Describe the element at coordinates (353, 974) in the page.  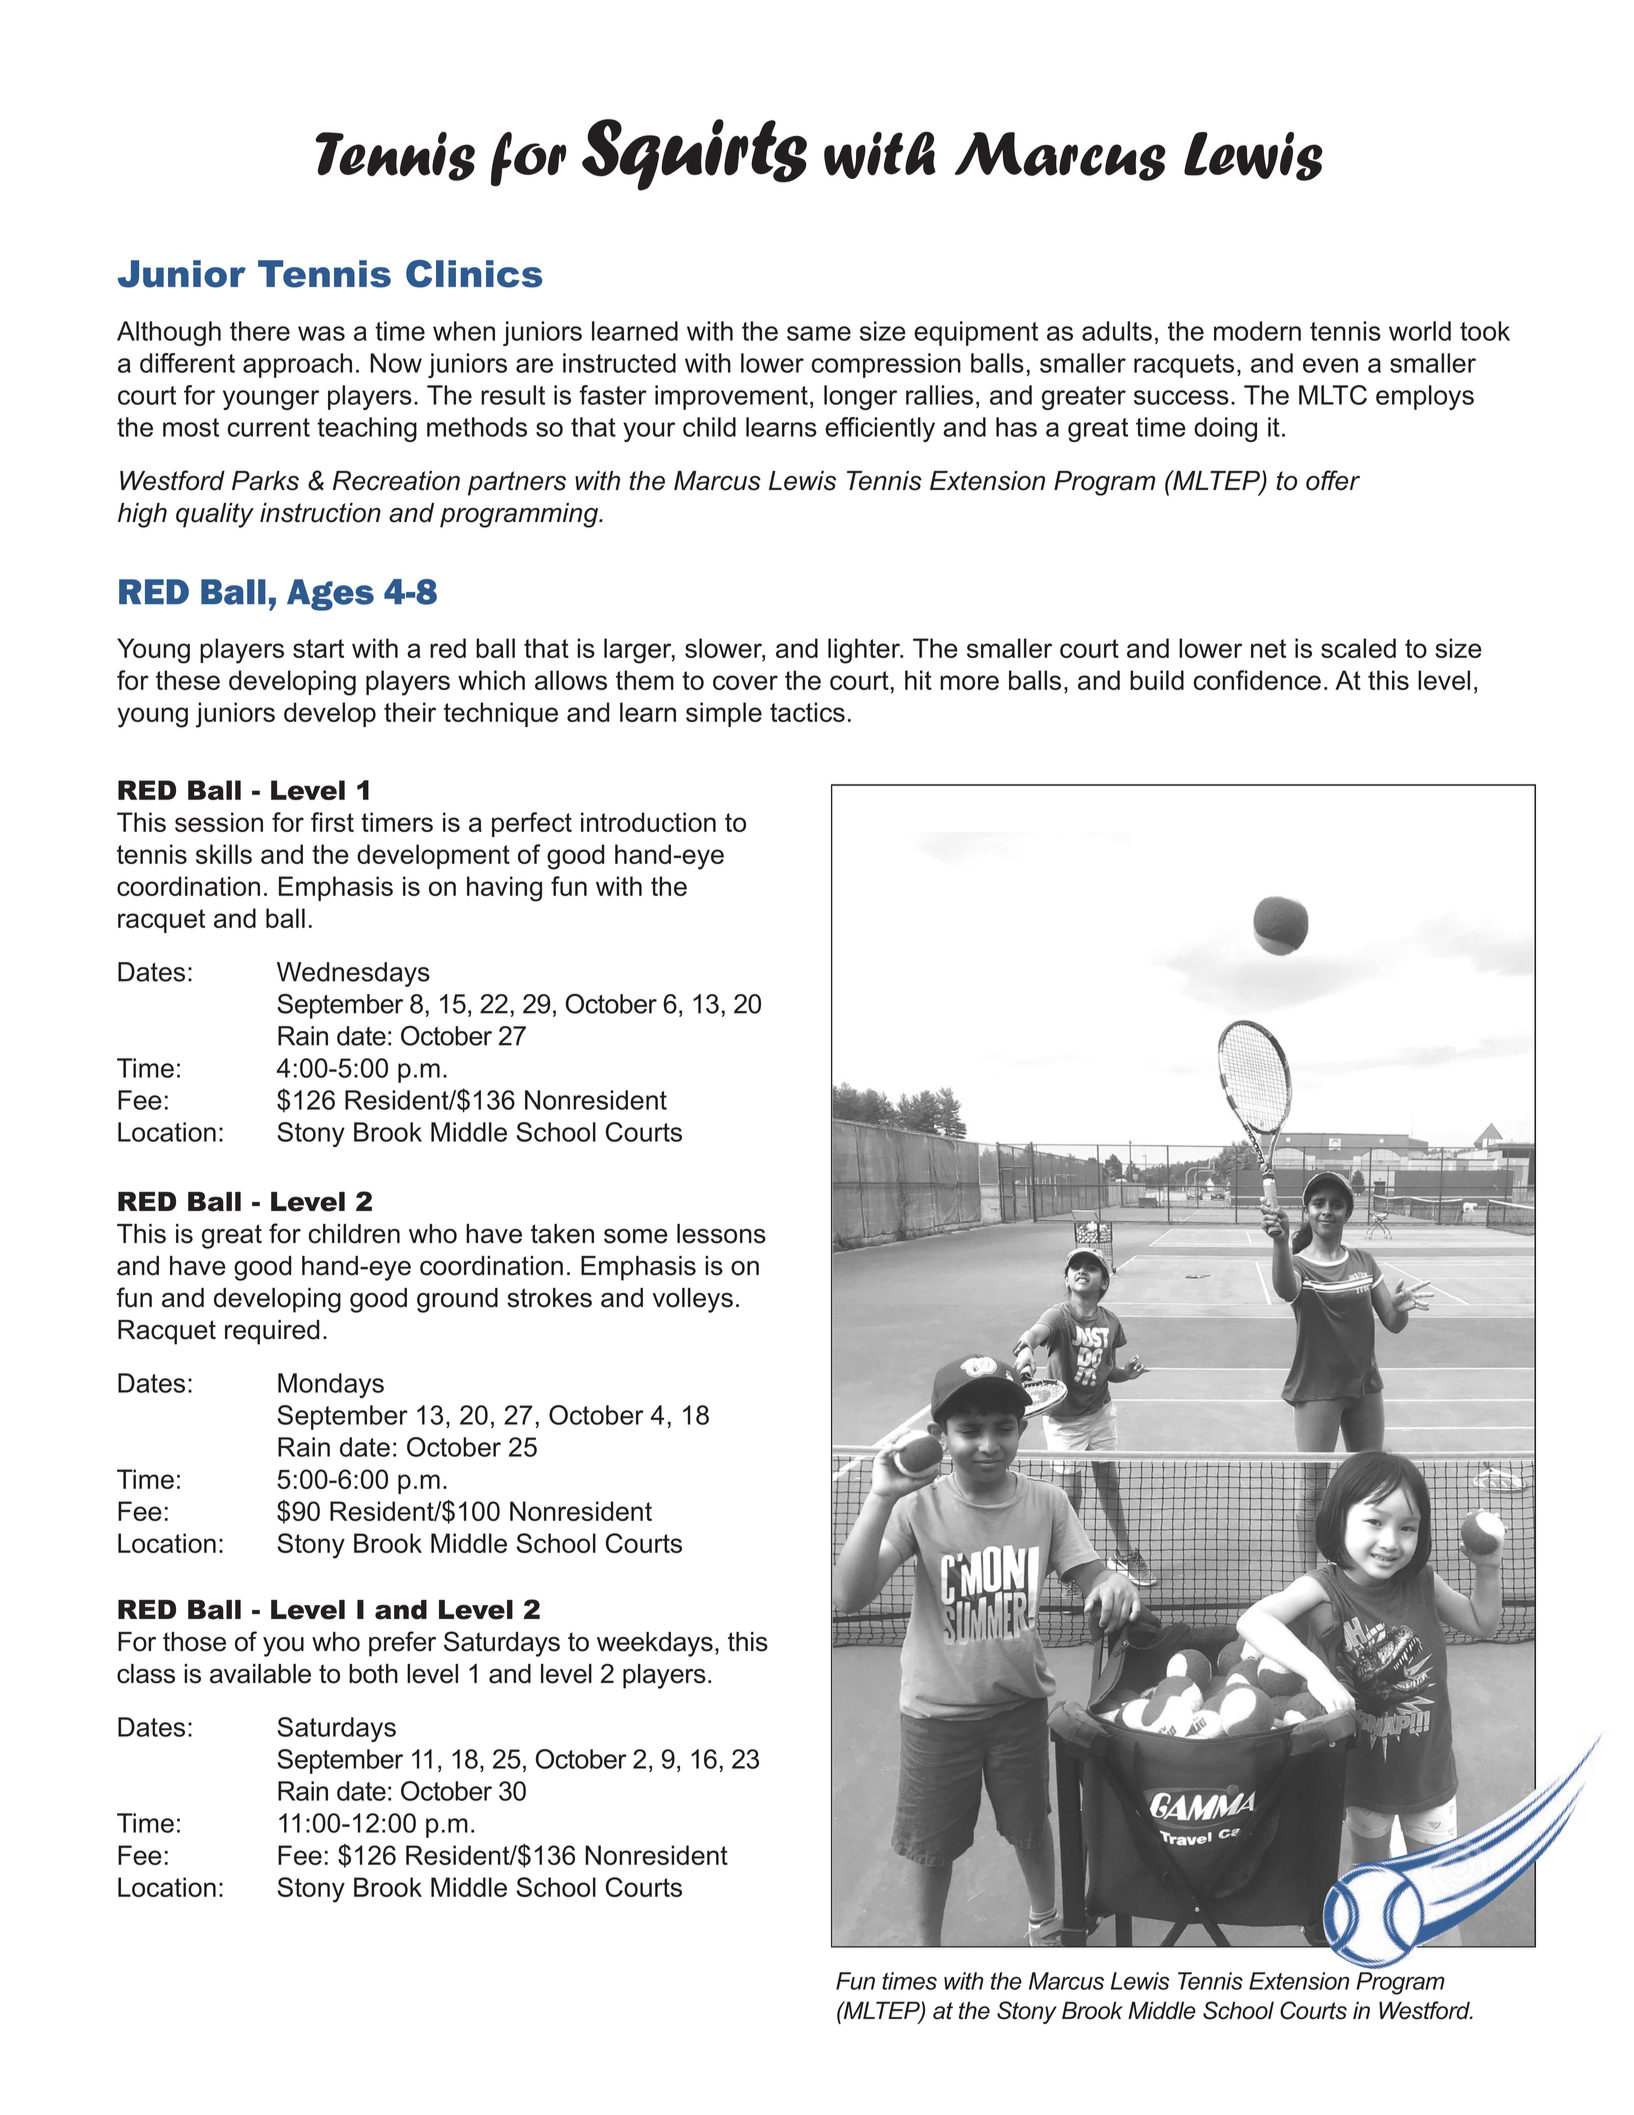
I see `Wednesdays` at that location.
